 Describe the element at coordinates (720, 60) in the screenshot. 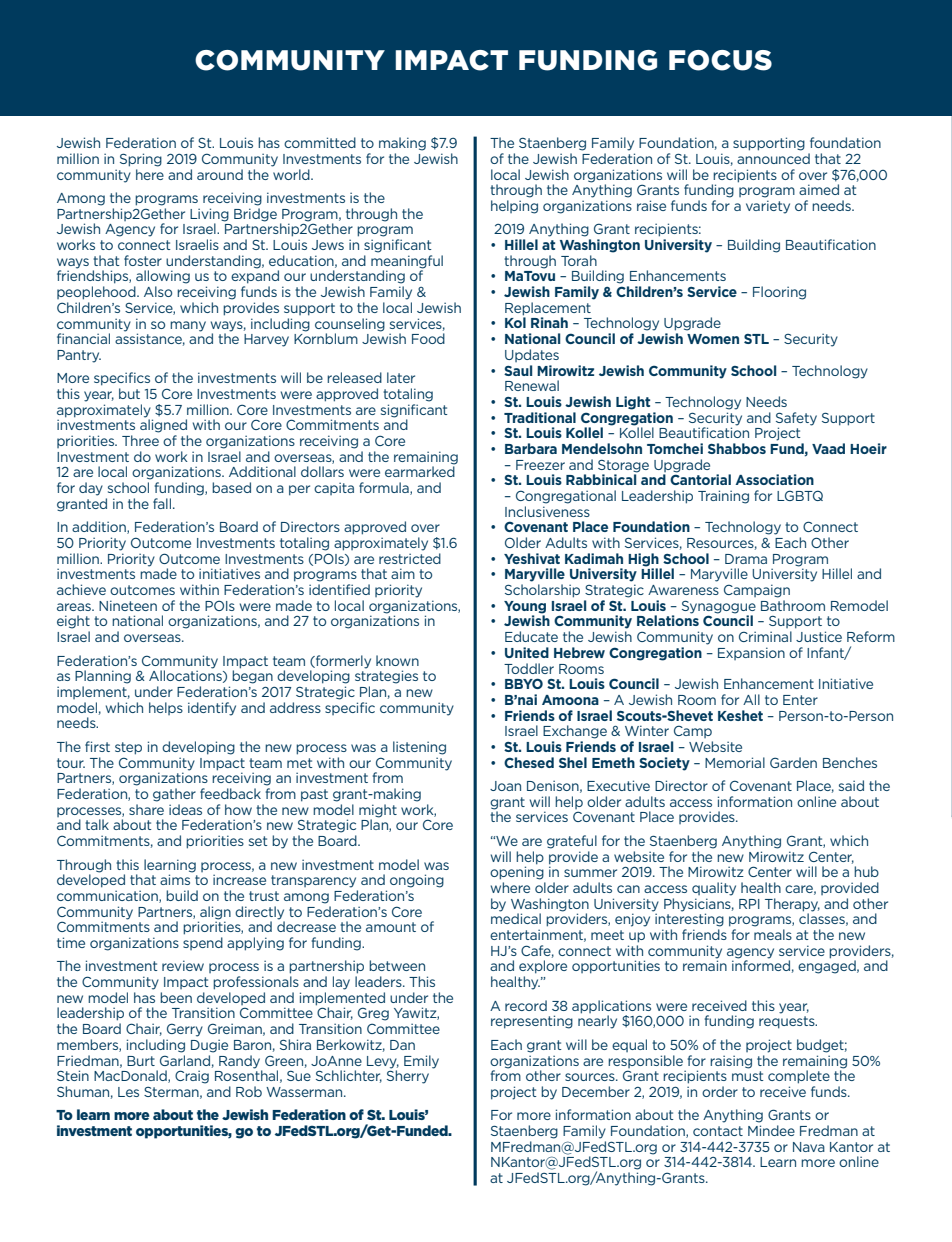

I see `FOCUS` at that location.
